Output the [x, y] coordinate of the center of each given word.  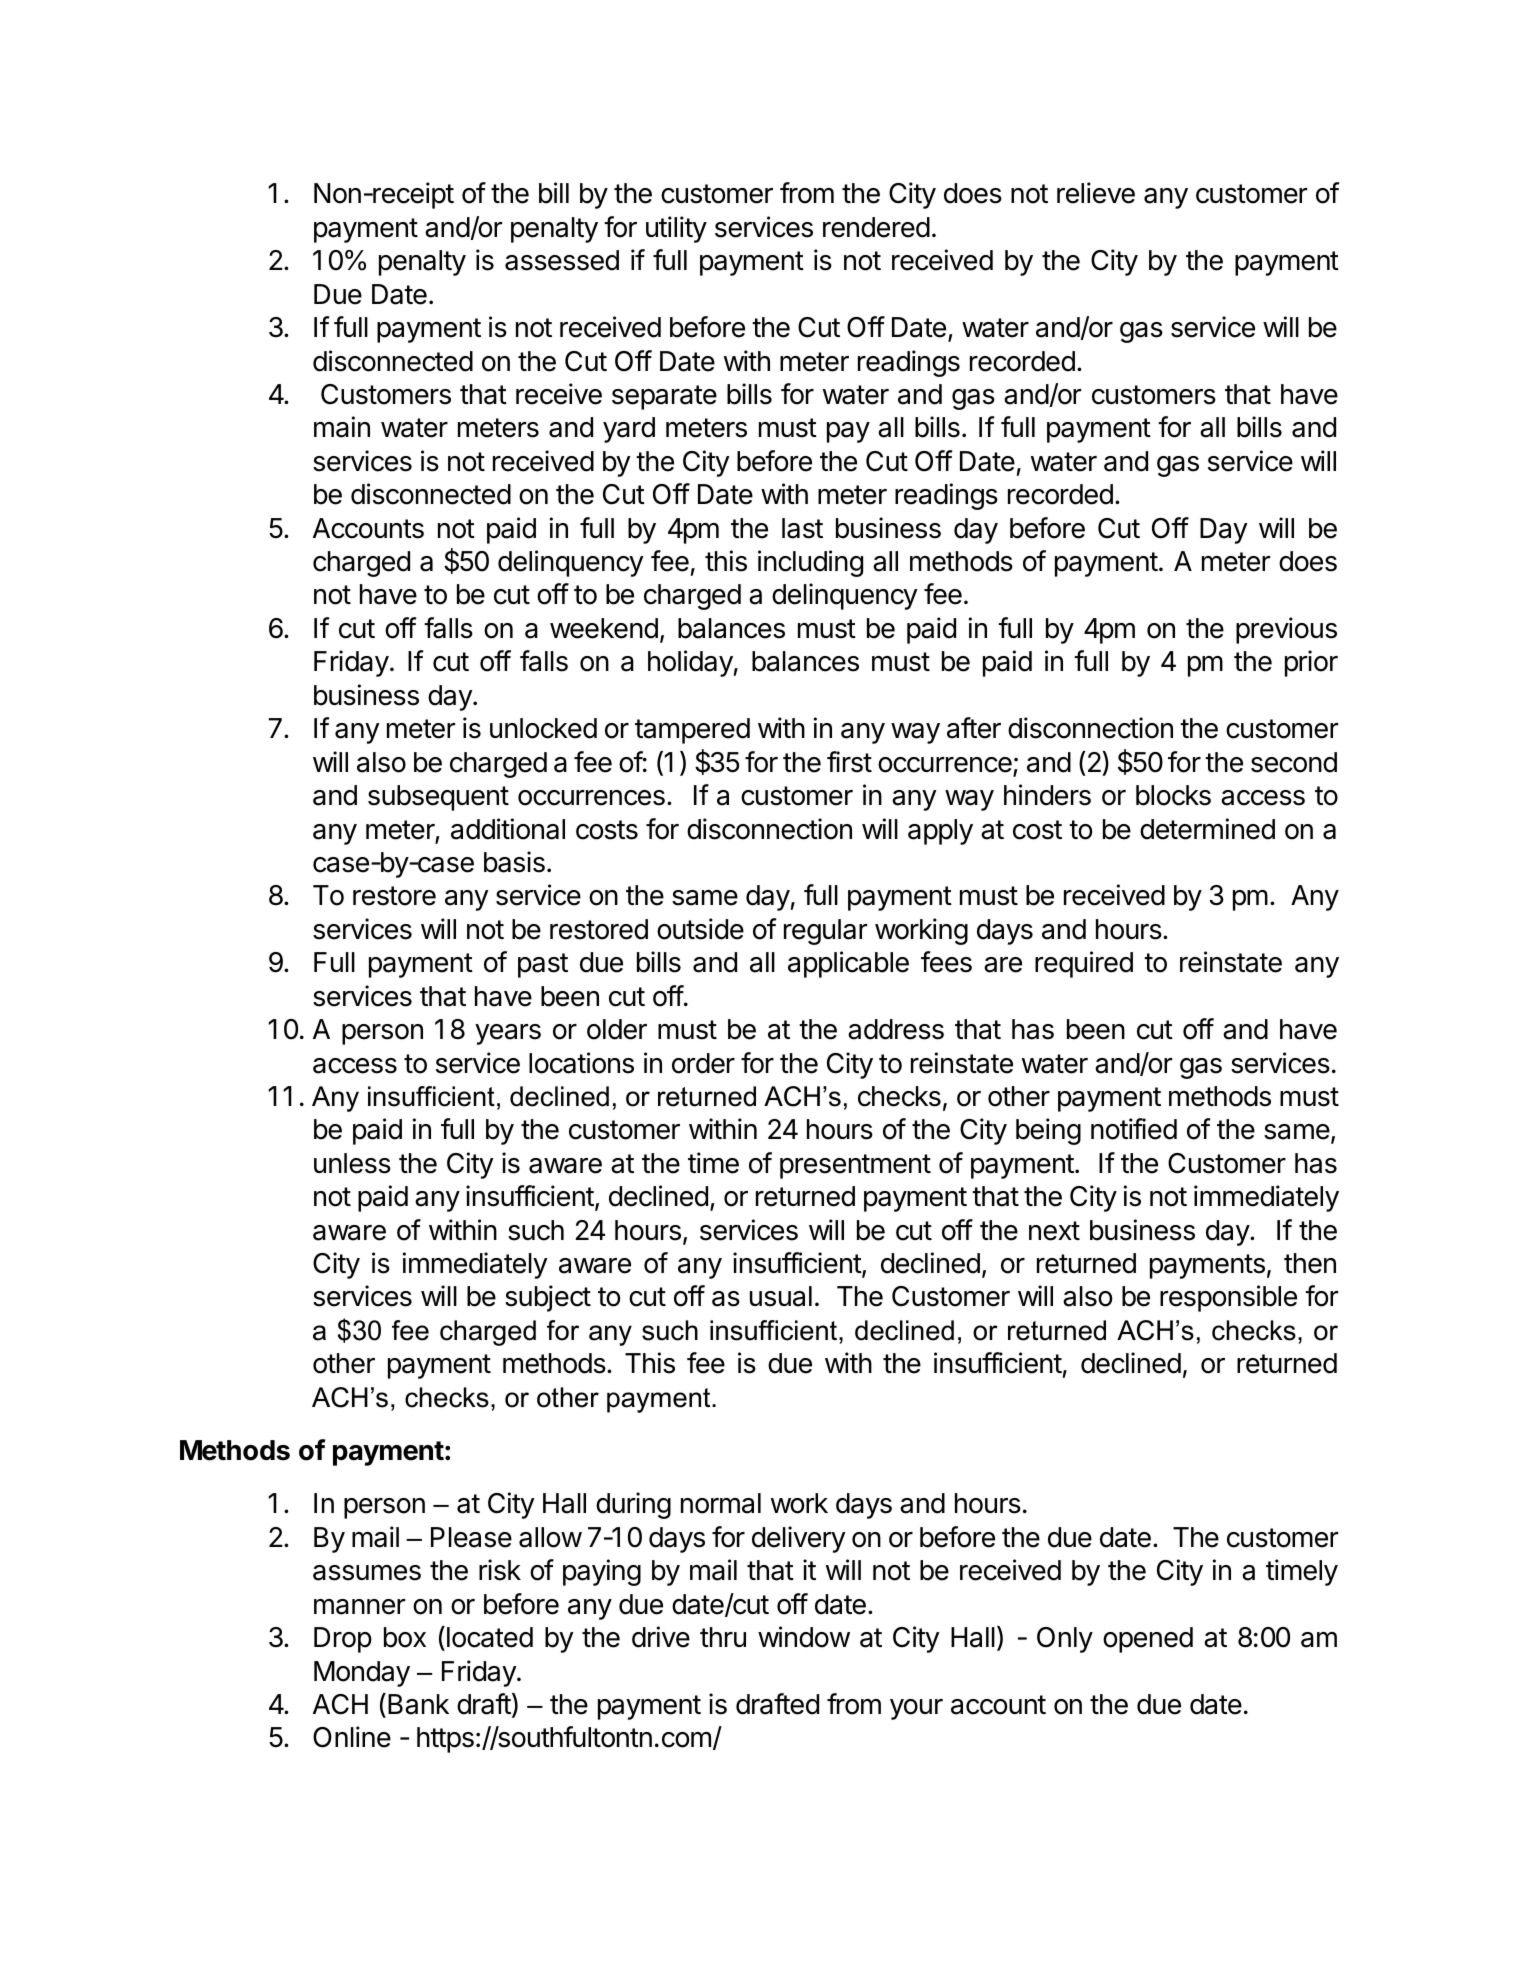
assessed [562, 260]
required [1084, 964]
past [543, 965]
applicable [848, 964]
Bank [418, 1704]
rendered [876, 227]
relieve [1096, 193]
